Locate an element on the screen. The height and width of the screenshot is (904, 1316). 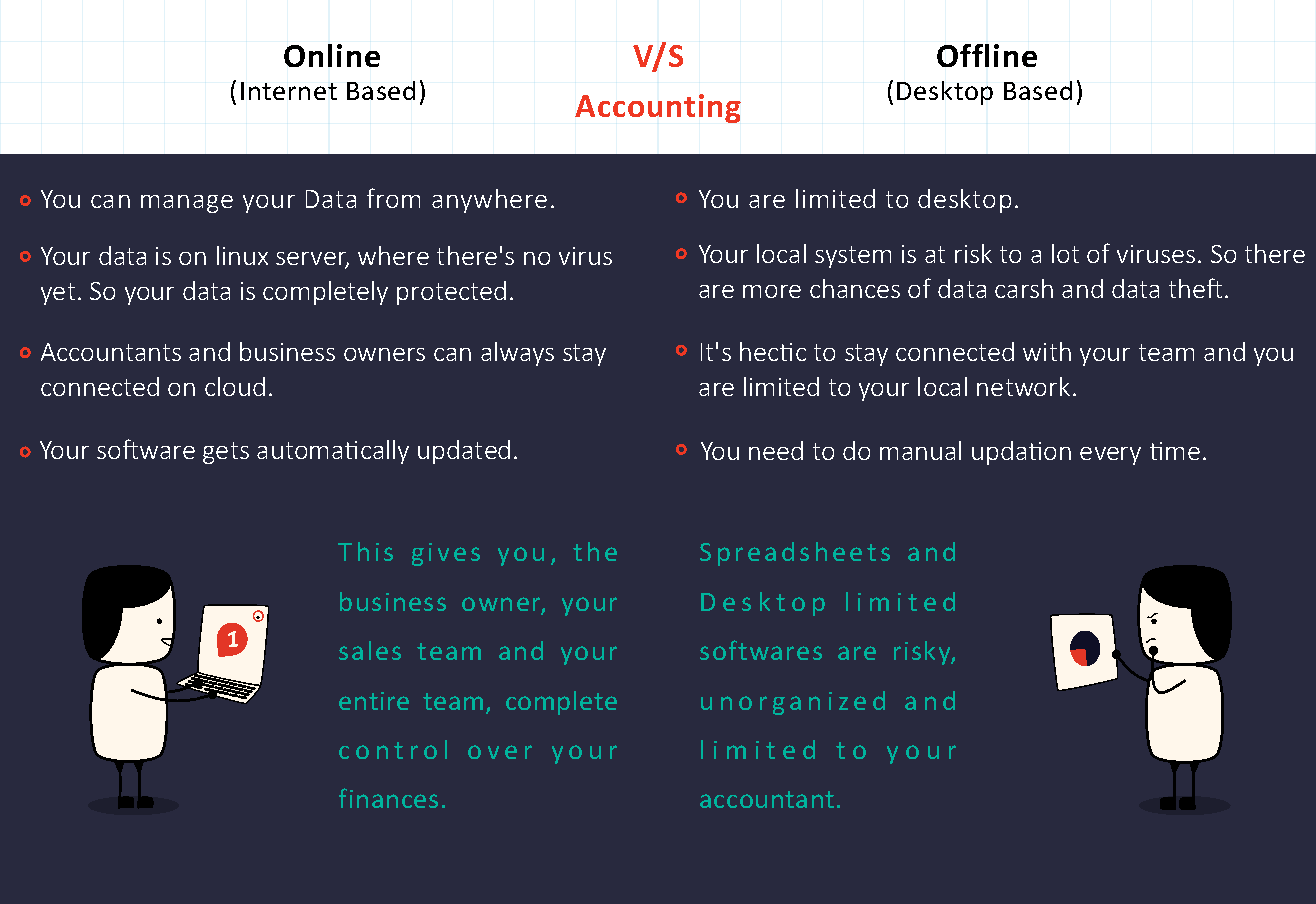
always is located at coordinates (517, 354).
